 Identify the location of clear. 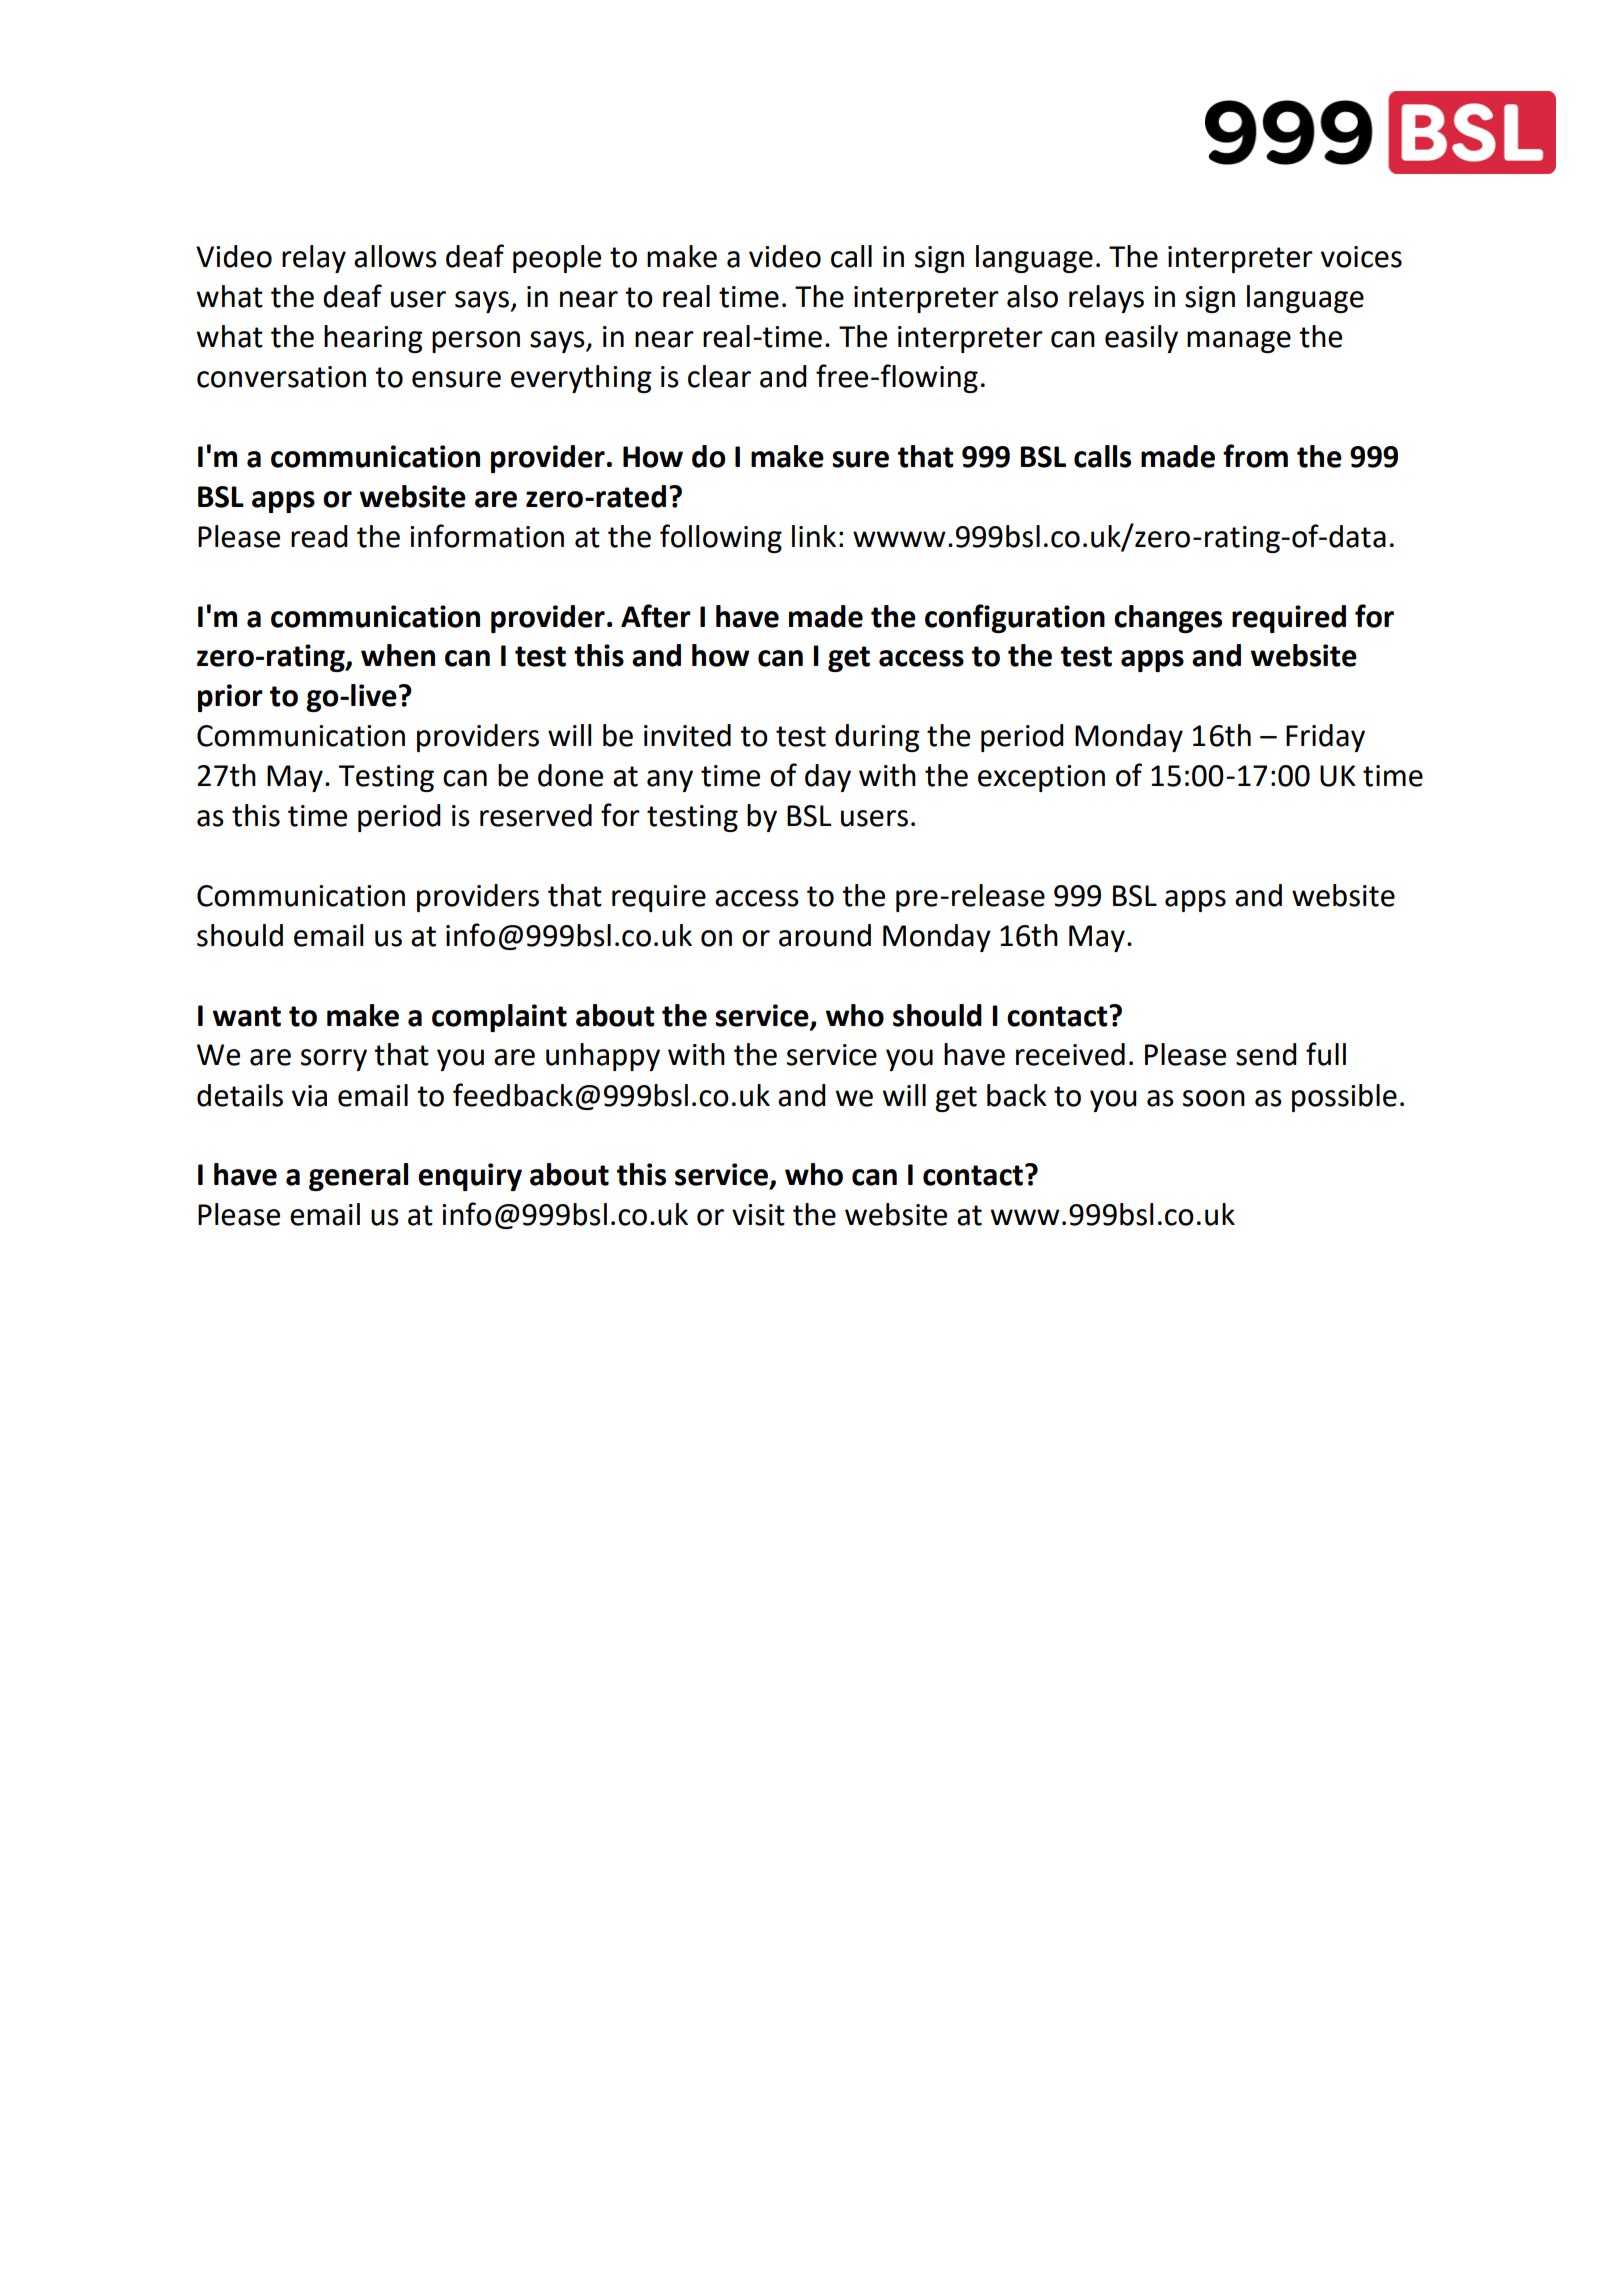
(719, 376).
